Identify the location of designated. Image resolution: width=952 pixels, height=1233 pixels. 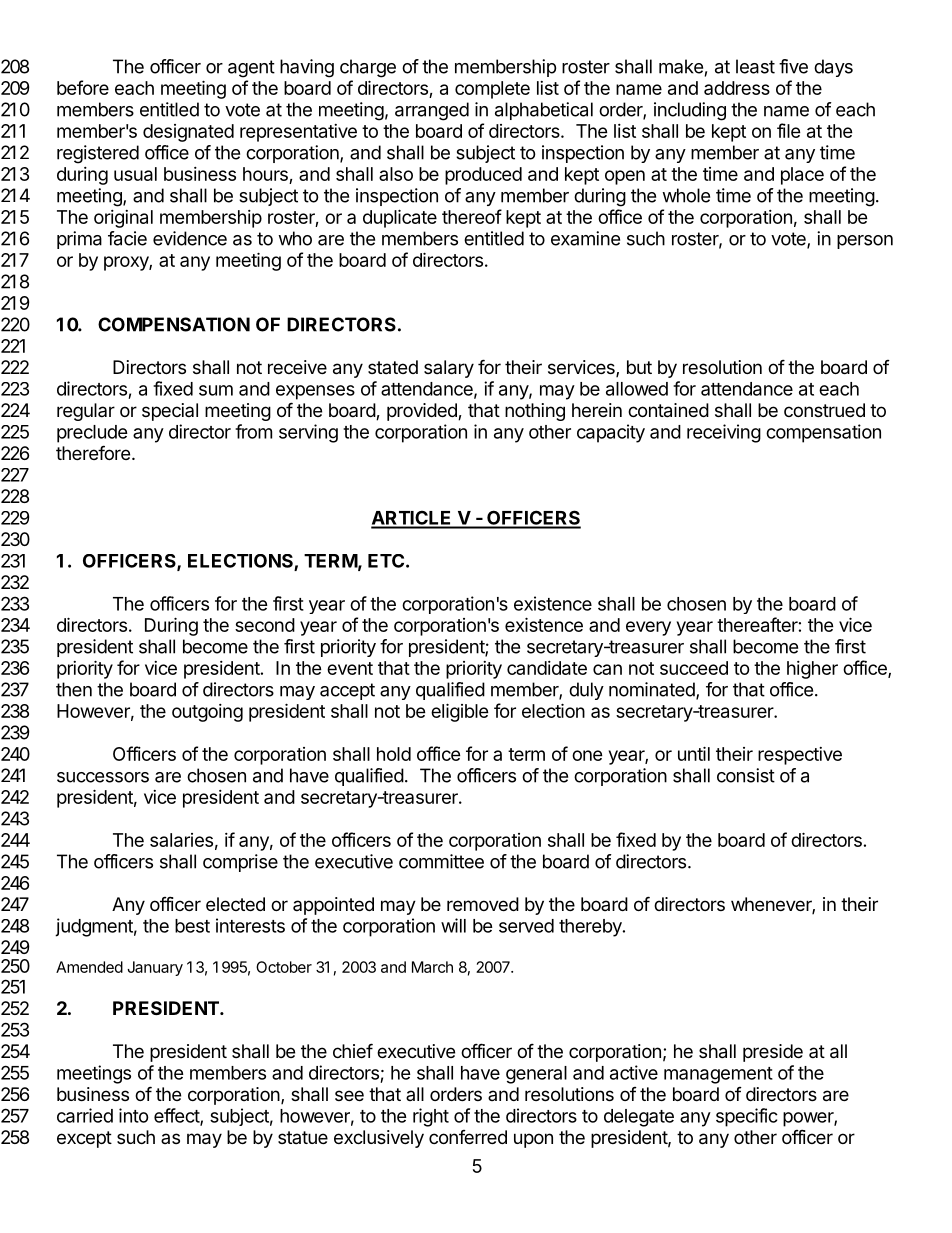
(188, 133).
